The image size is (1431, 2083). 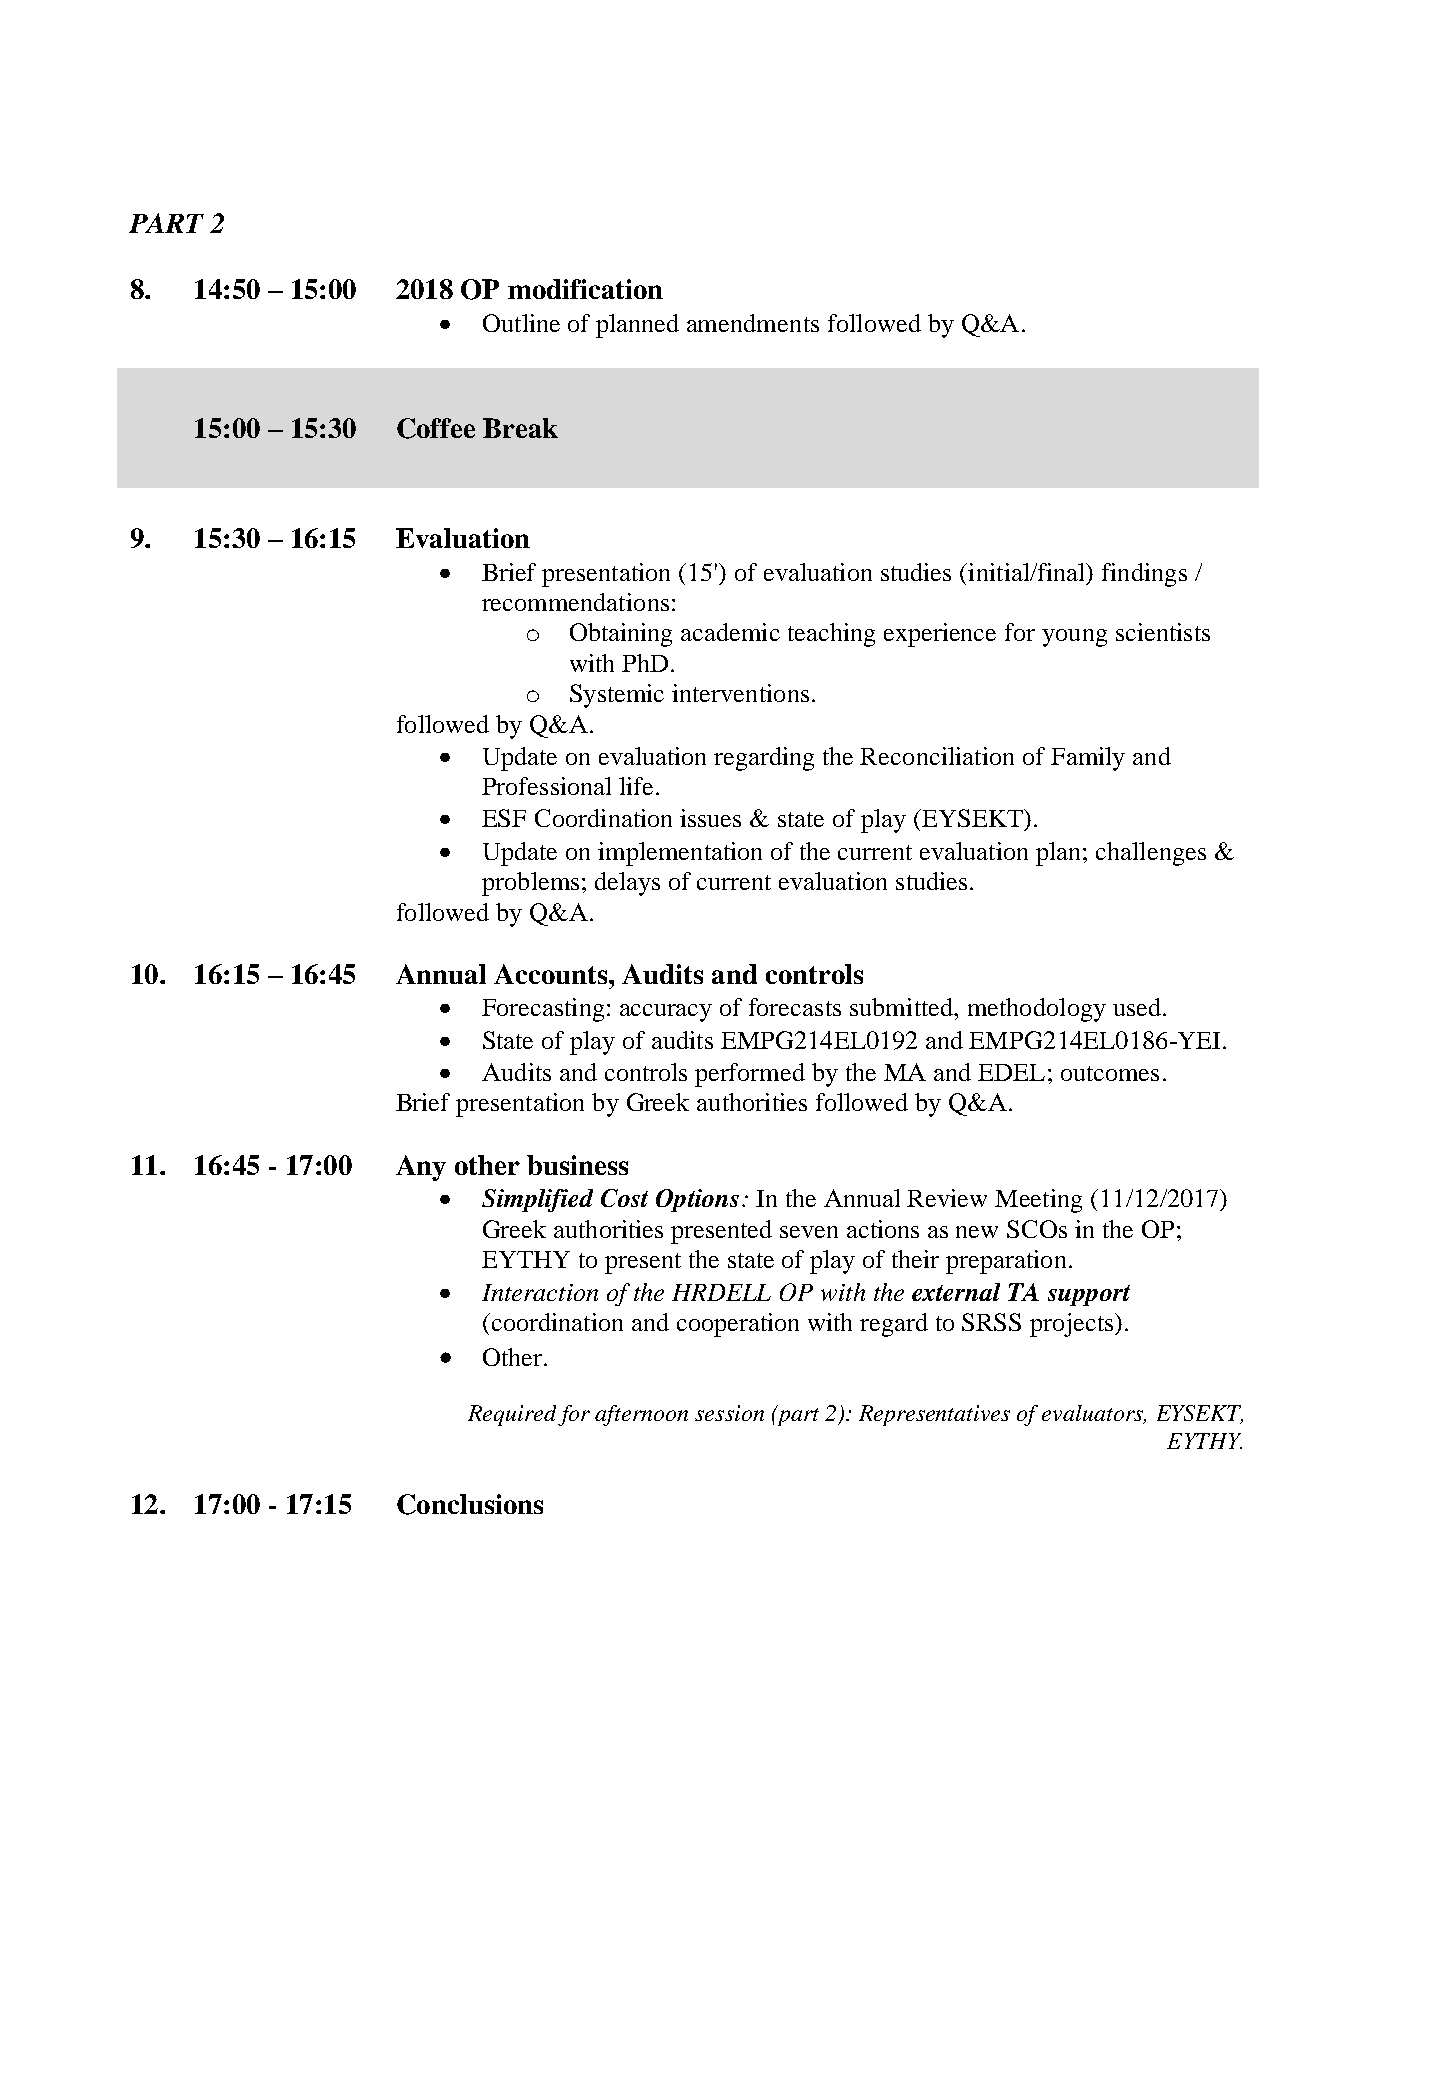 What do you see at coordinates (530, 884) in the screenshot?
I see `problems` at bounding box center [530, 884].
